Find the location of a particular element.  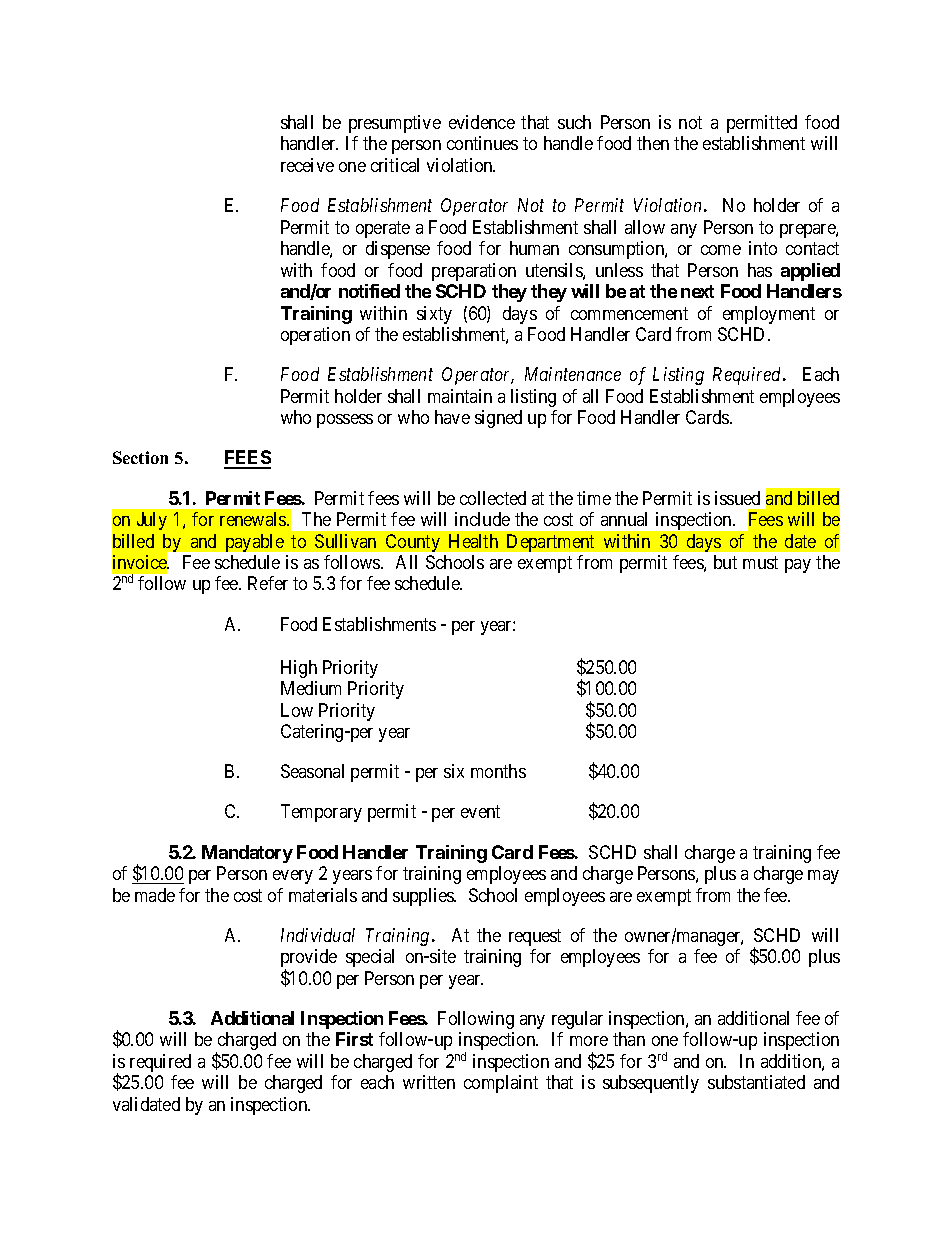

supplies is located at coordinates (424, 897).
